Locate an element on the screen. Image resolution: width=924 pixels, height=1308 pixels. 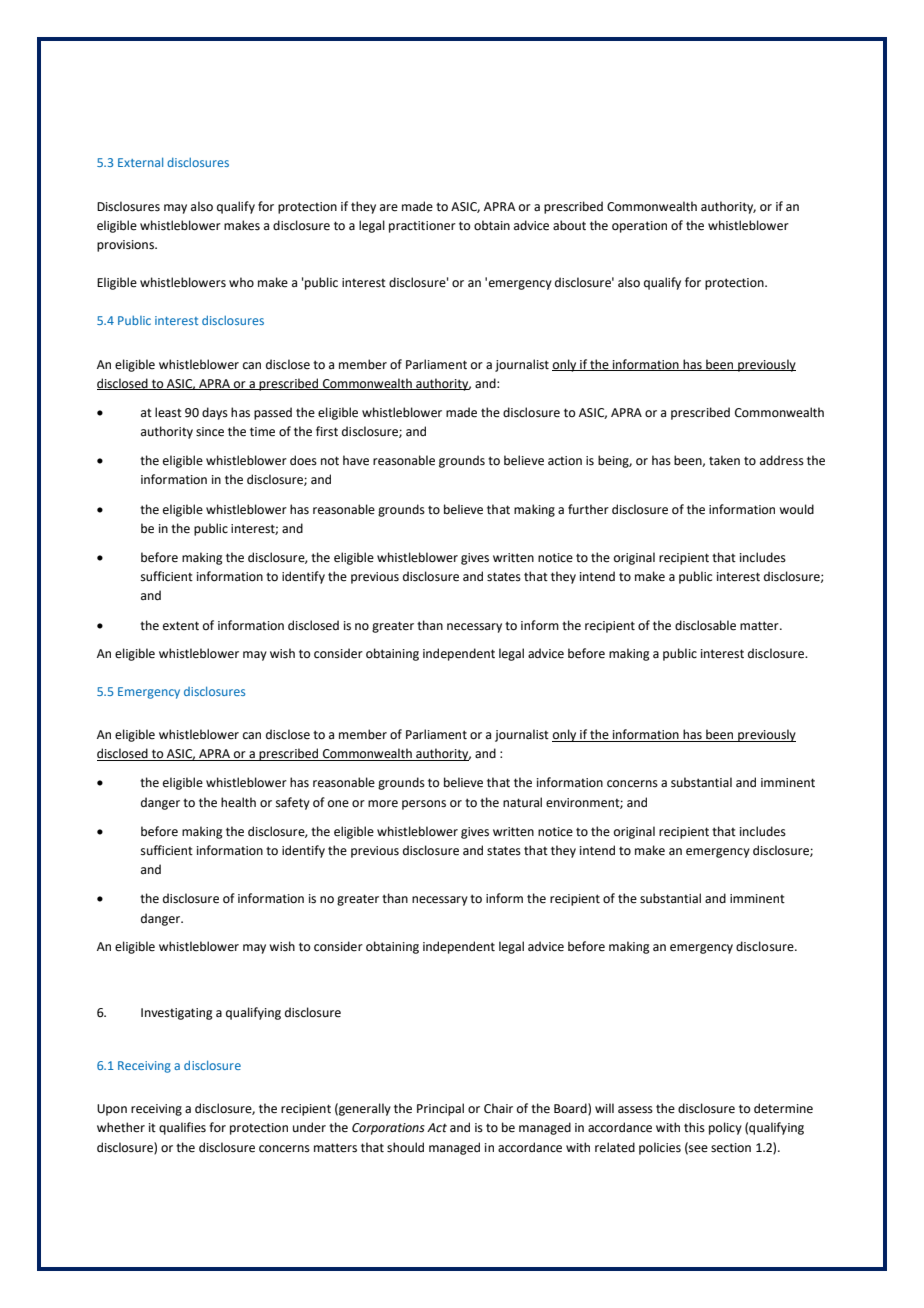
practitioner is located at coordinates (422, 227).
